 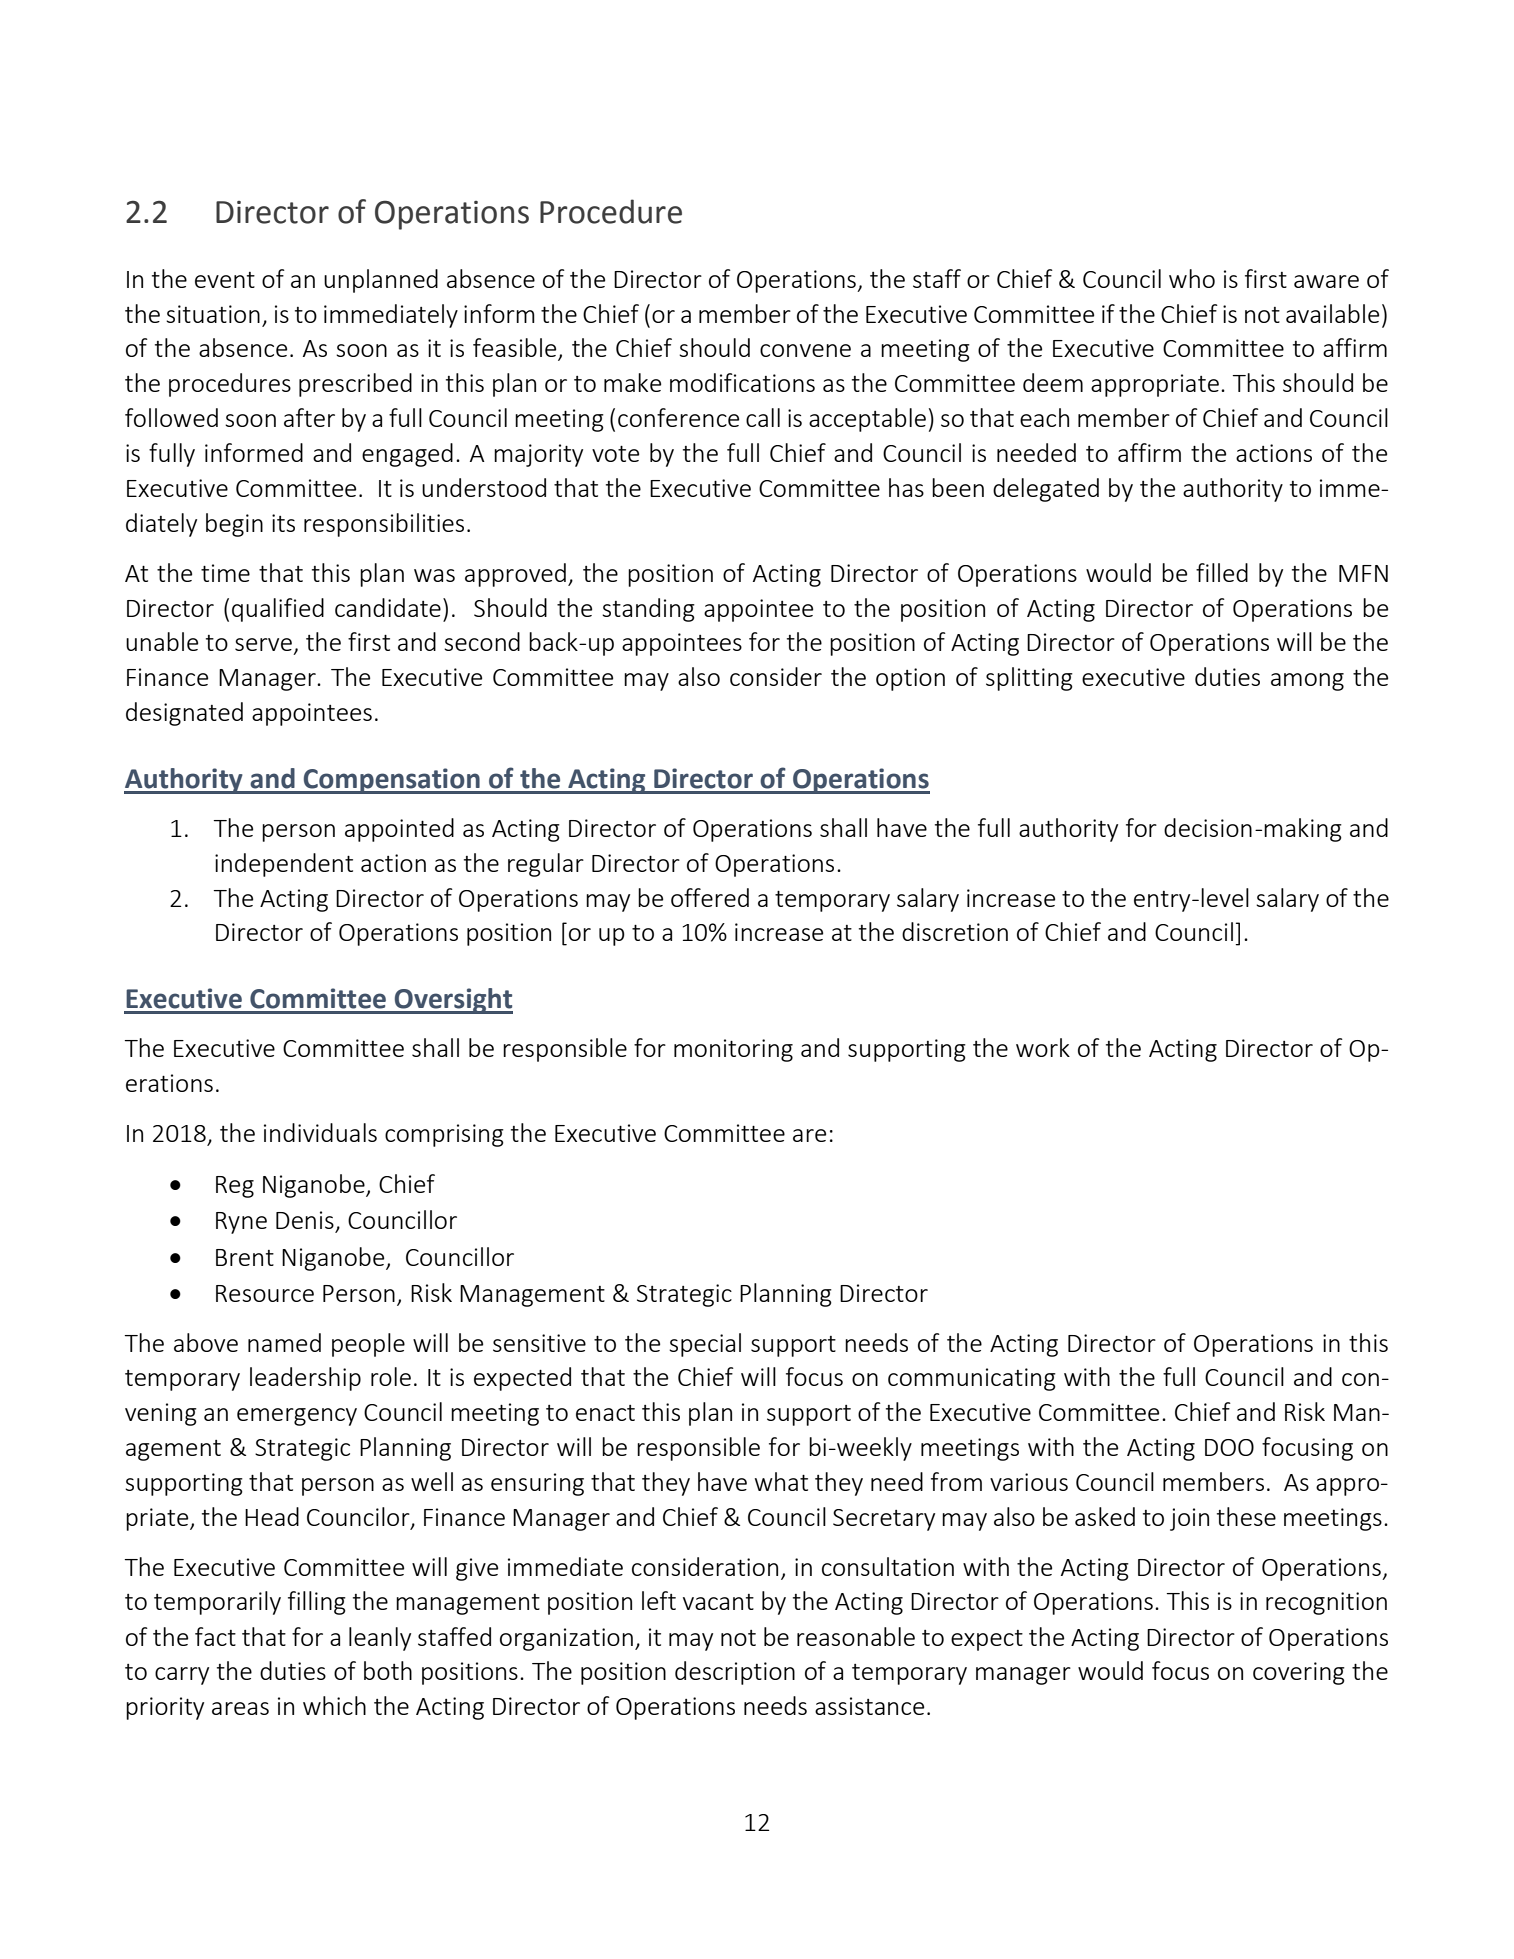 What do you see at coordinates (334, 1705) in the document?
I see `which` at bounding box center [334, 1705].
